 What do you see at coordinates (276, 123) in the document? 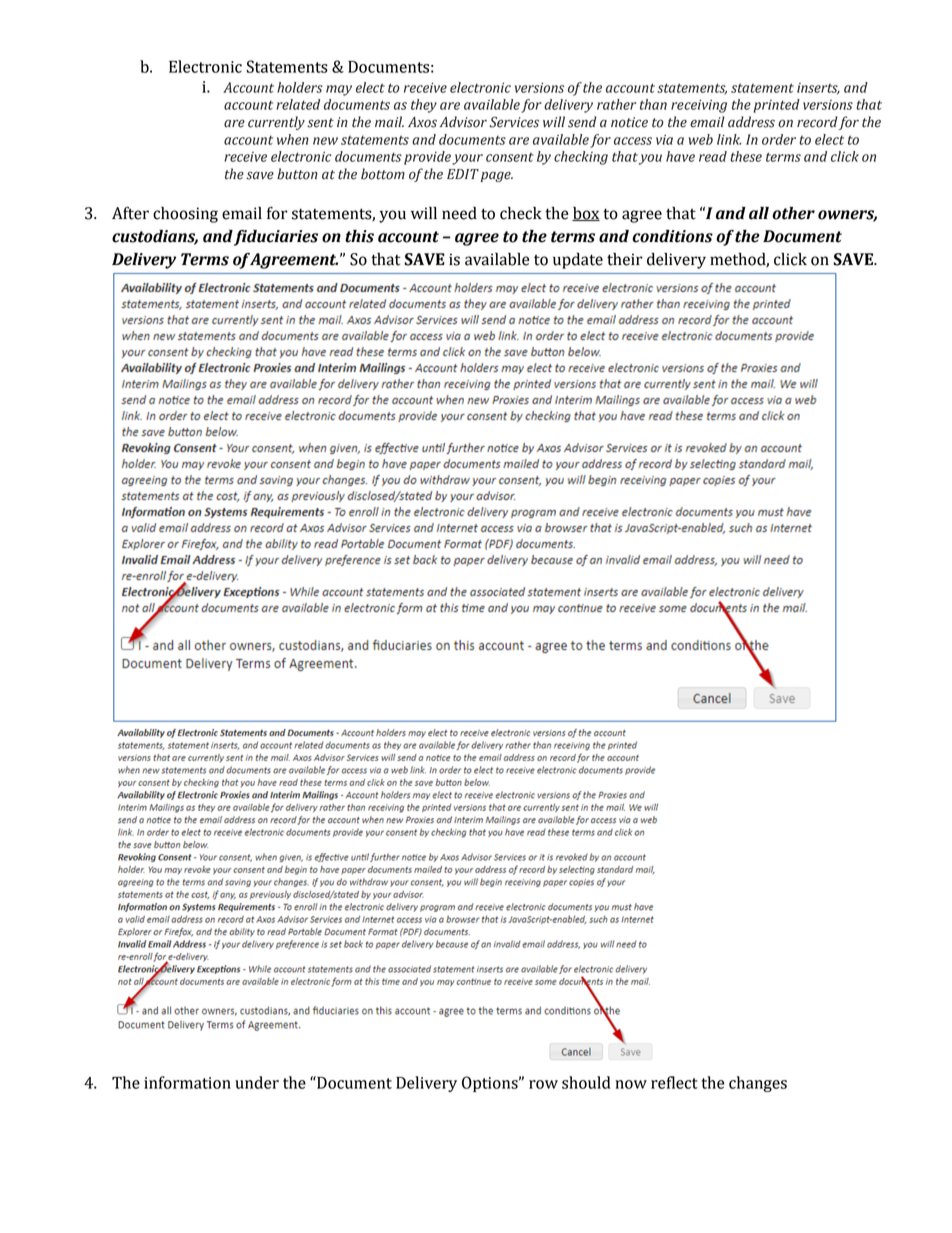
I see `currently` at bounding box center [276, 123].
